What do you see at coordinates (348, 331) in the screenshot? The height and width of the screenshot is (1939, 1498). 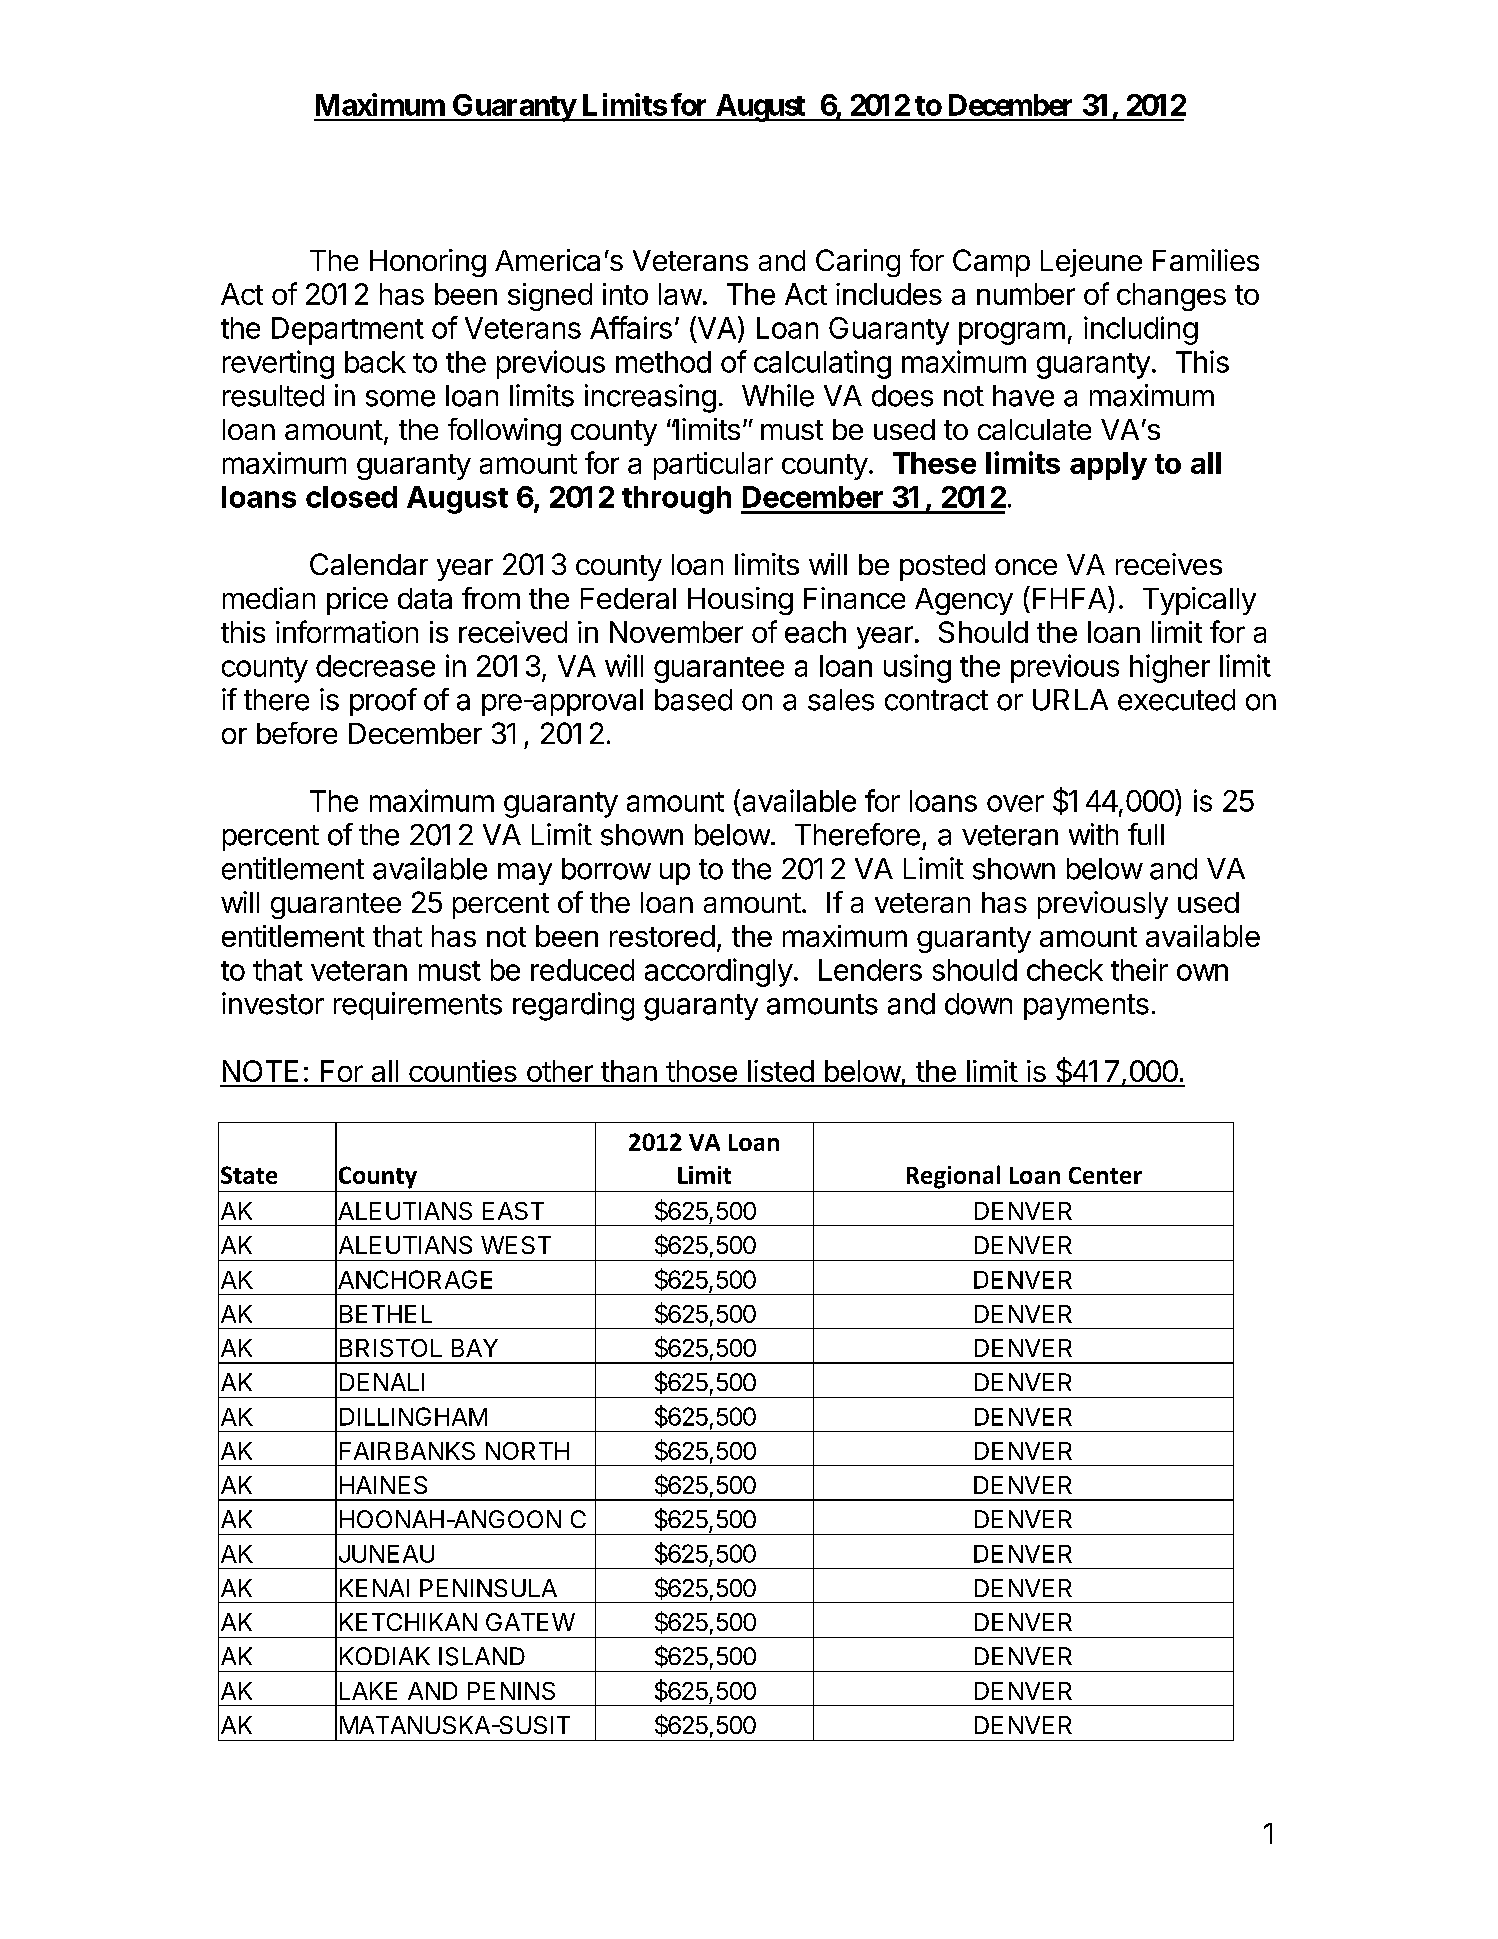 I see `Department` at bounding box center [348, 331].
